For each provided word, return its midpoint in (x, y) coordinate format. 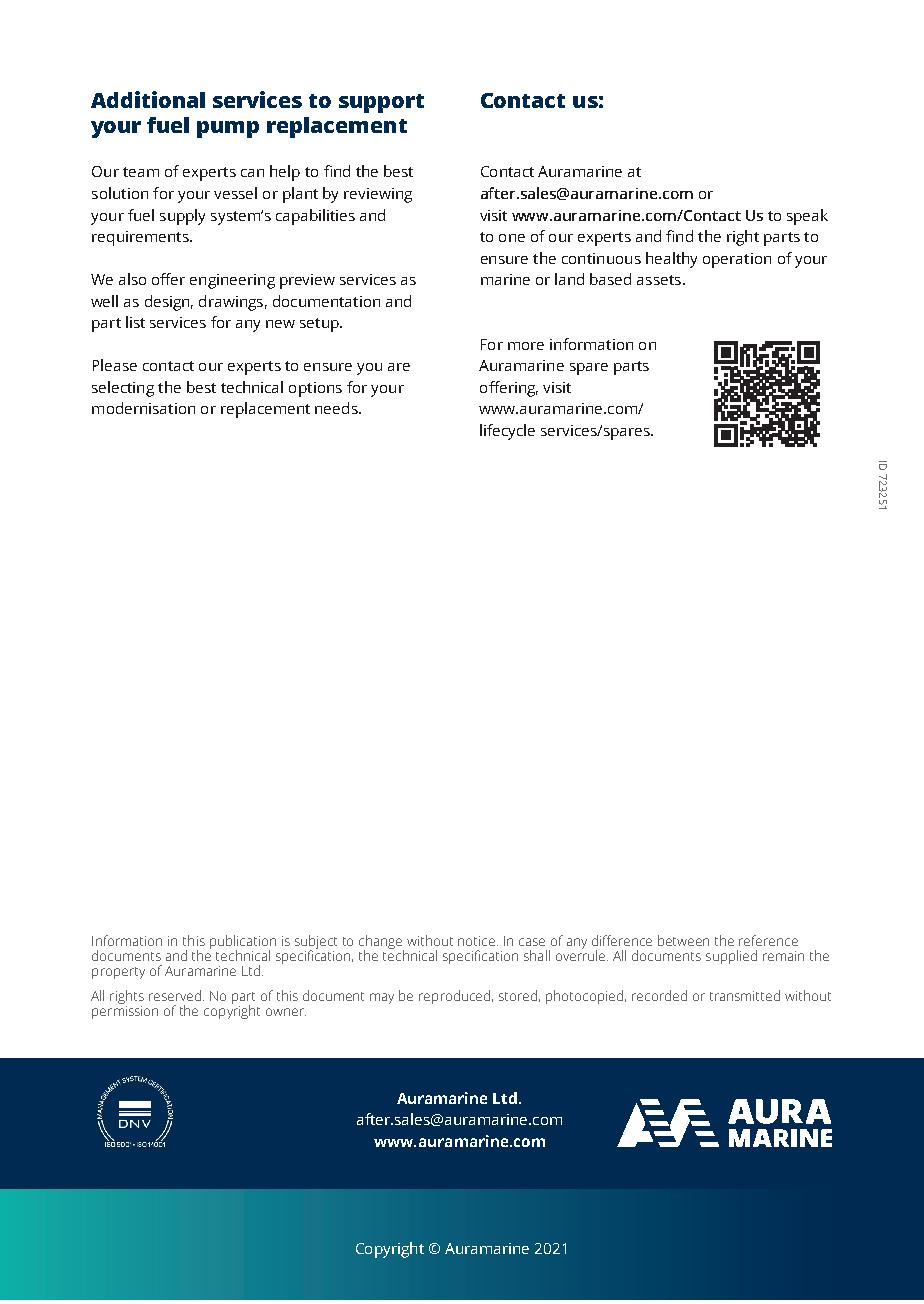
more (526, 346)
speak (807, 217)
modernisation (143, 408)
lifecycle (507, 432)
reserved (176, 995)
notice (478, 941)
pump (228, 129)
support (381, 103)
